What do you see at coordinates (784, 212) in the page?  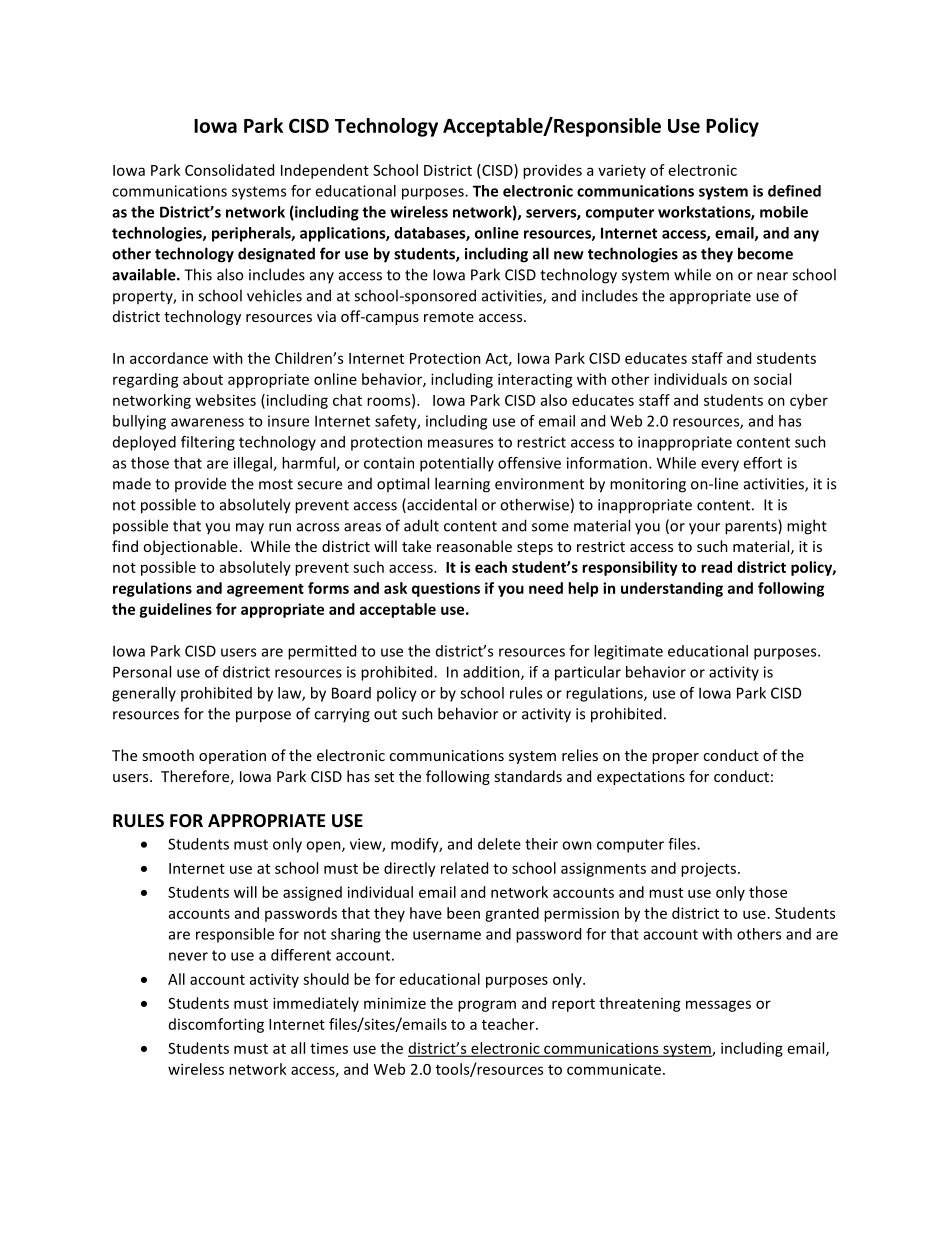 I see `mobile` at bounding box center [784, 212].
